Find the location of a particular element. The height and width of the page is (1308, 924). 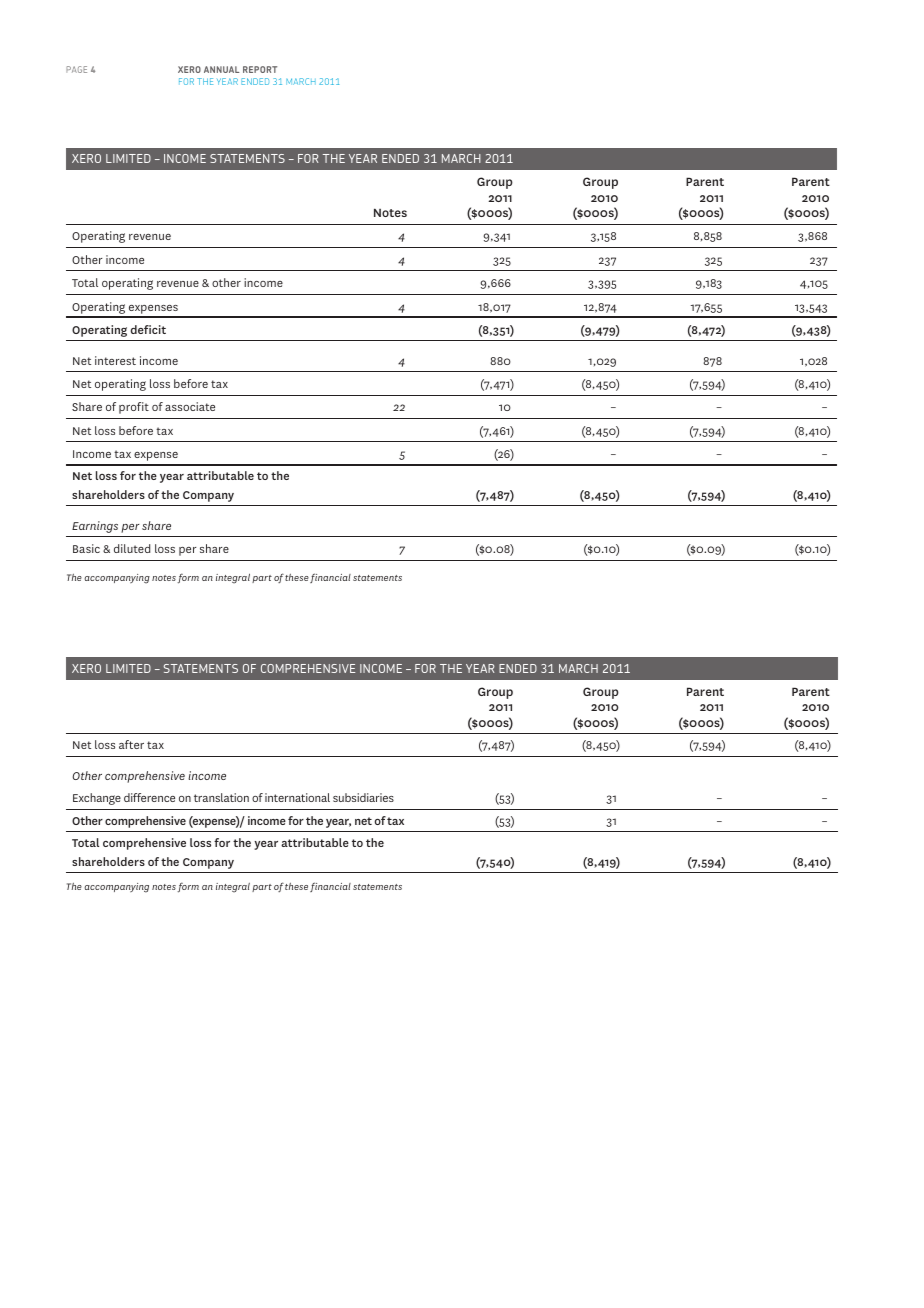

Exchange is located at coordinates (97, 799).
